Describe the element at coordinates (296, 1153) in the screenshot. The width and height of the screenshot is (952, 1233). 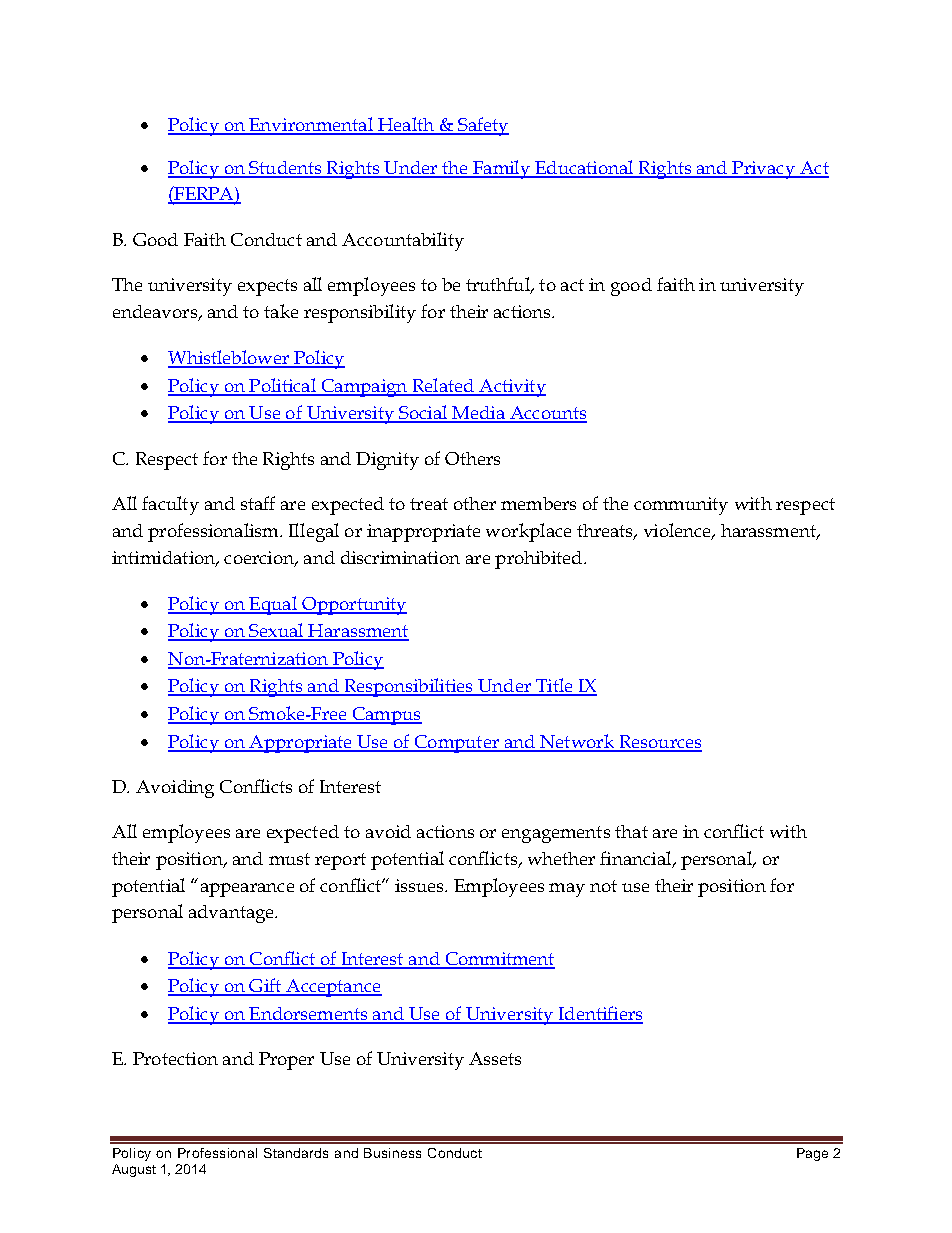
I see `Standards` at that location.
